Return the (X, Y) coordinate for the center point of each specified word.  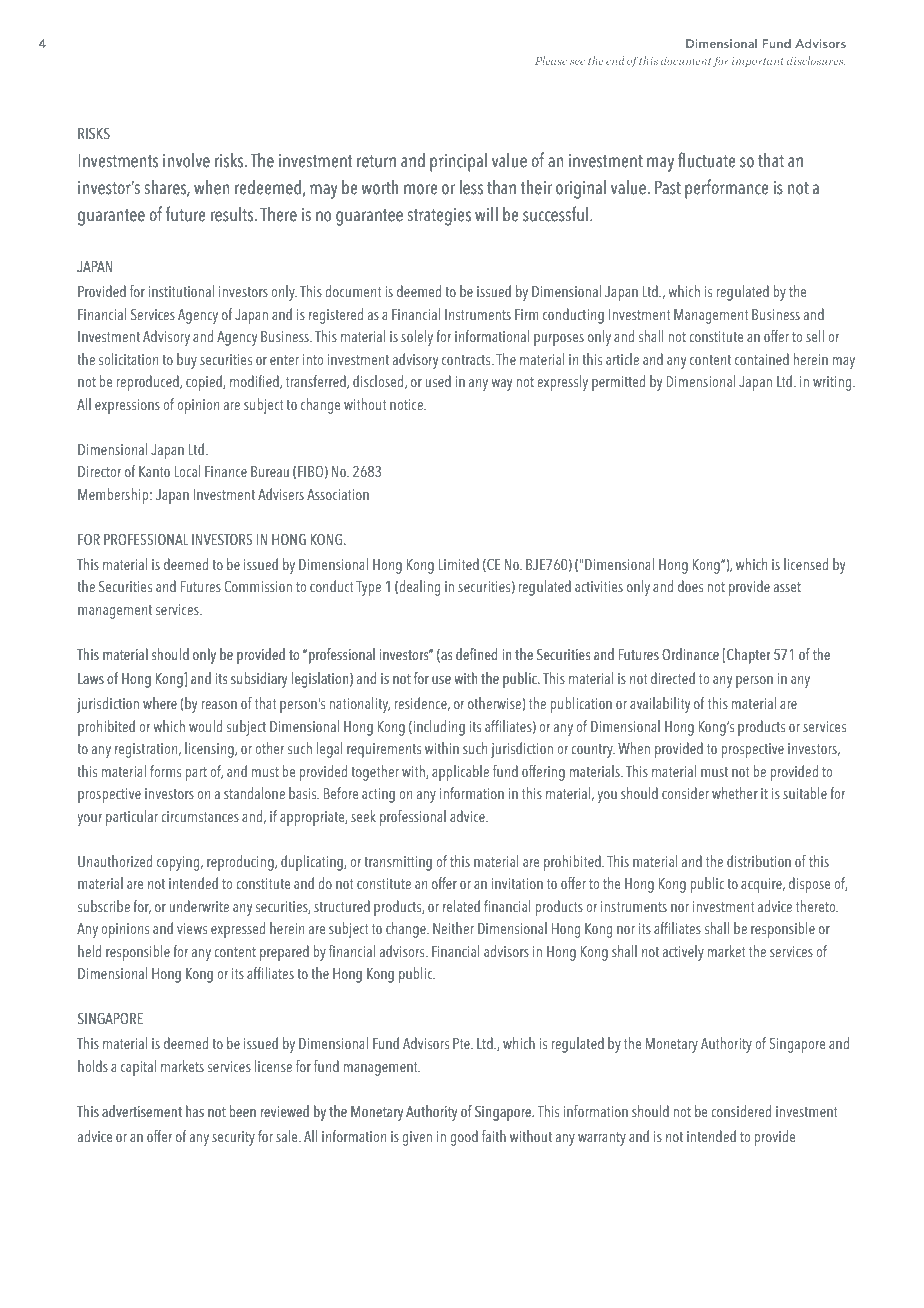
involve (186, 160)
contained (762, 359)
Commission (258, 586)
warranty (602, 1139)
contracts (467, 360)
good (464, 1138)
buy (187, 361)
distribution (759, 861)
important (758, 62)
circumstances (200, 816)
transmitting (398, 863)
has (195, 1111)
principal (458, 162)
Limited (459, 564)
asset (787, 587)
